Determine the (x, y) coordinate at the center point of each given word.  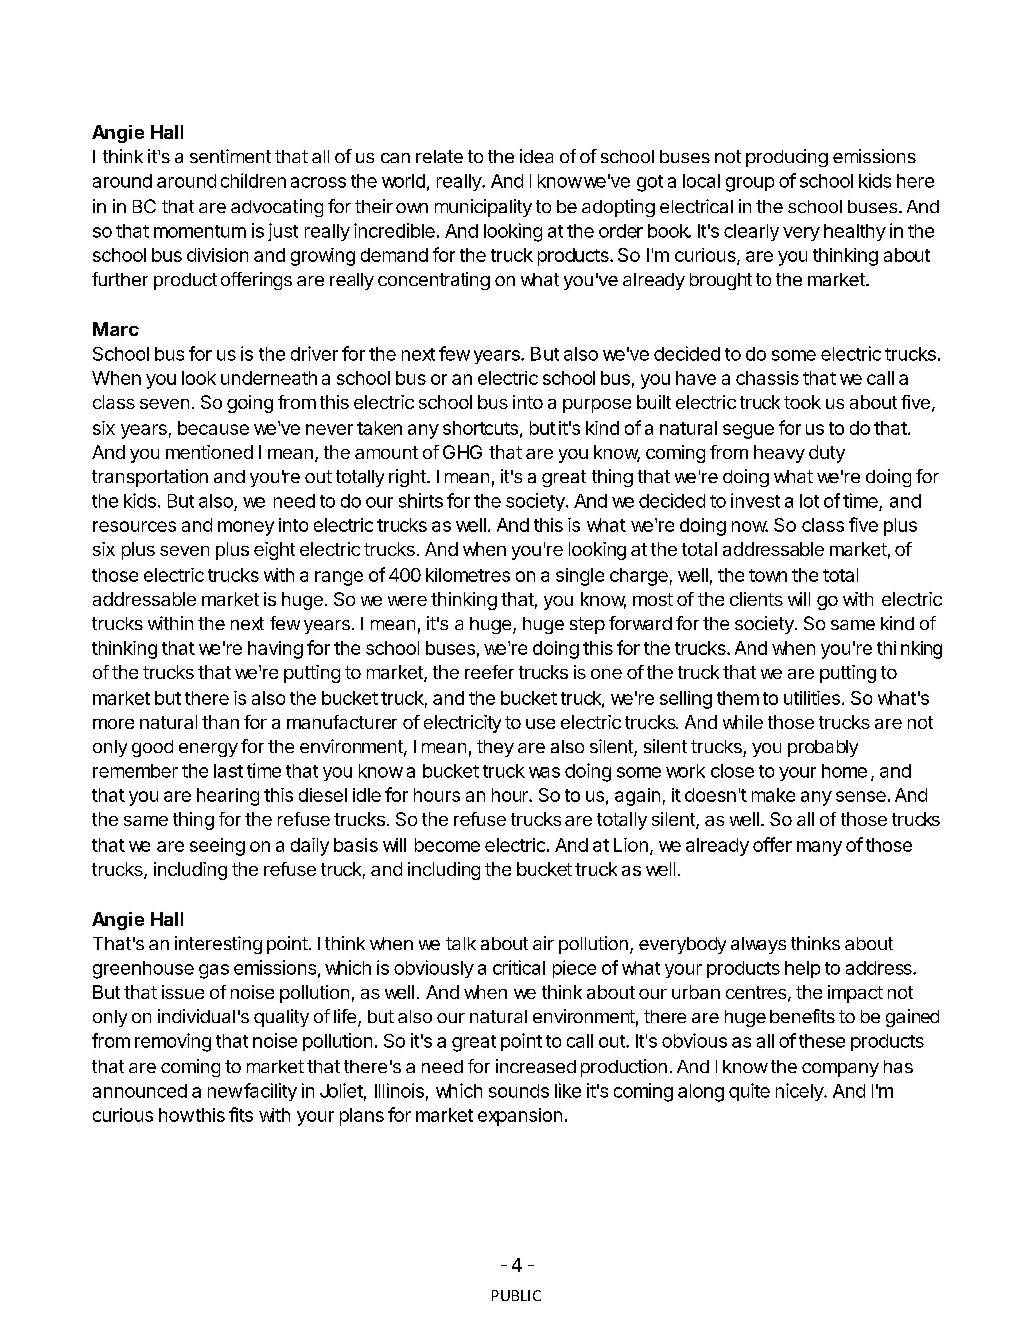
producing (787, 158)
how (176, 1115)
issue (183, 992)
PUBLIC (516, 1295)
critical (519, 967)
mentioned (209, 452)
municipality (483, 208)
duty (827, 454)
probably (823, 748)
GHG (462, 452)
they (495, 748)
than (220, 722)
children (253, 180)
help (802, 969)
